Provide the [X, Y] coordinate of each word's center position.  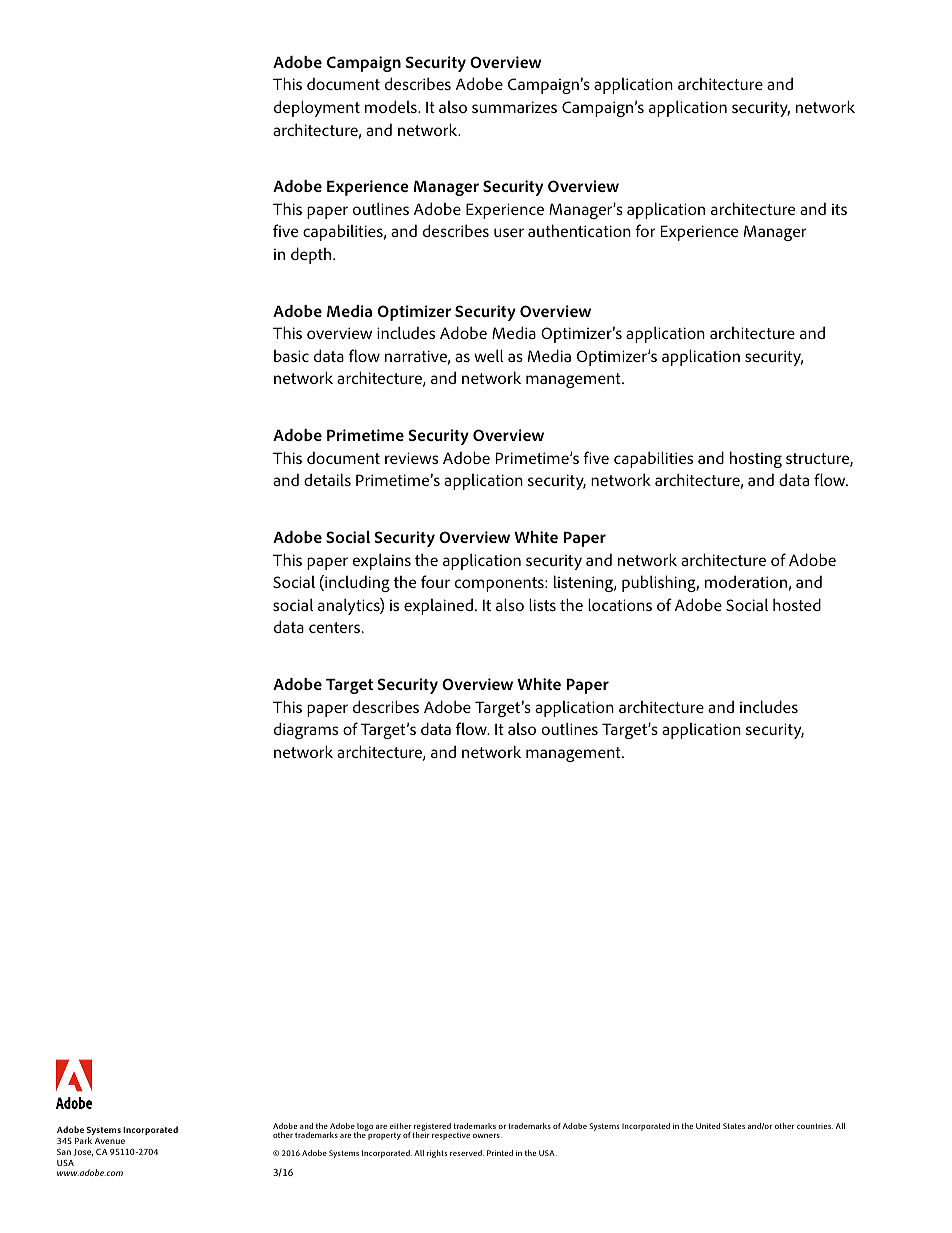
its [839, 209]
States [734, 1126]
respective [451, 1136]
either [400, 1126]
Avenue [110, 1141]
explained [438, 606]
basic [291, 356]
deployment [317, 108]
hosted [797, 604]
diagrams [306, 730]
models [392, 106]
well [489, 355]
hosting [756, 459]
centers [336, 627]
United [708, 1126]
